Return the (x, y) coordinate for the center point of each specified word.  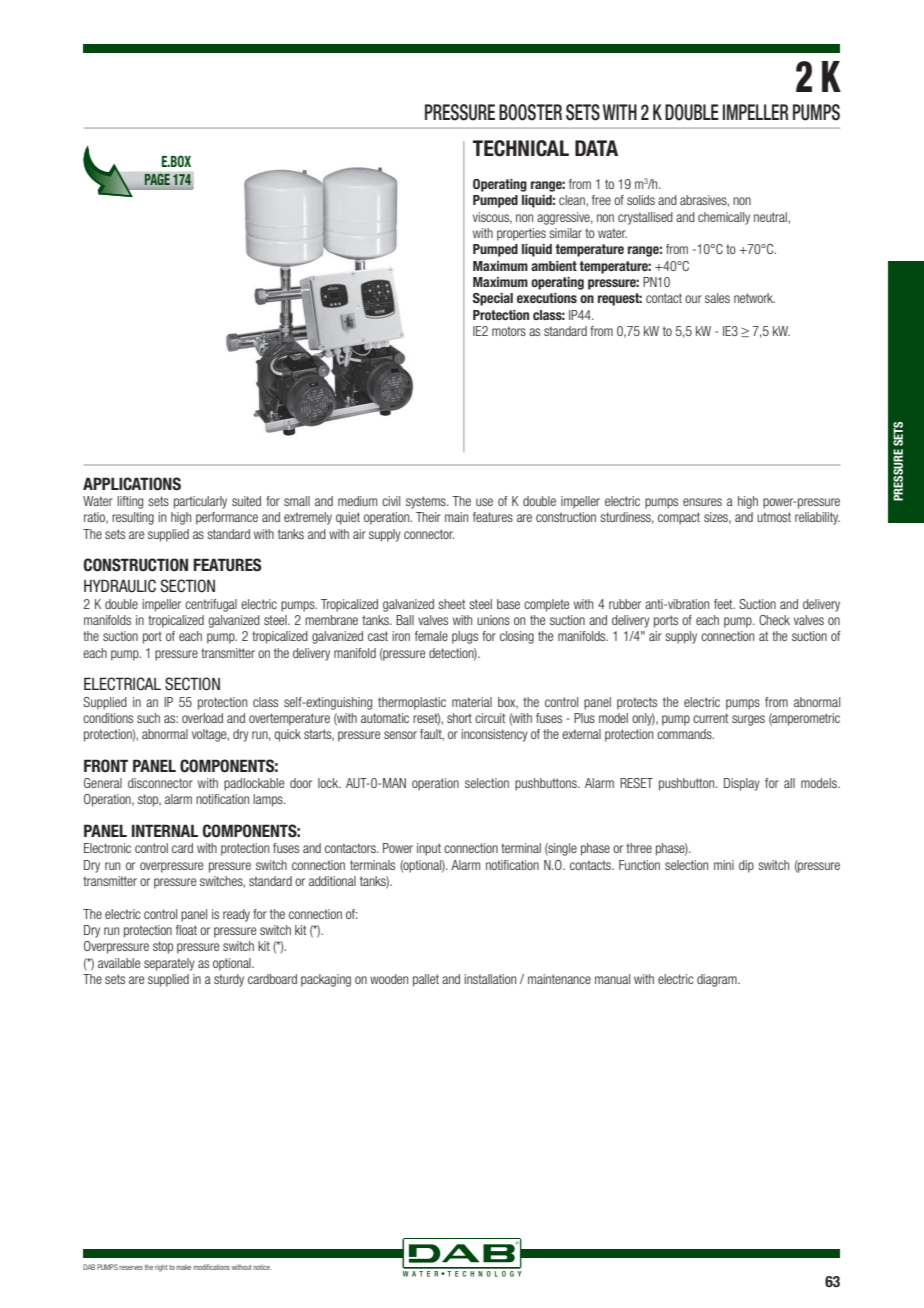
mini (724, 865)
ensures (702, 502)
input (429, 849)
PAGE (157, 179)
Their (428, 517)
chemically (724, 218)
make (183, 1267)
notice (262, 1267)
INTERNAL (165, 830)
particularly (200, 502)
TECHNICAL (521, 148)
